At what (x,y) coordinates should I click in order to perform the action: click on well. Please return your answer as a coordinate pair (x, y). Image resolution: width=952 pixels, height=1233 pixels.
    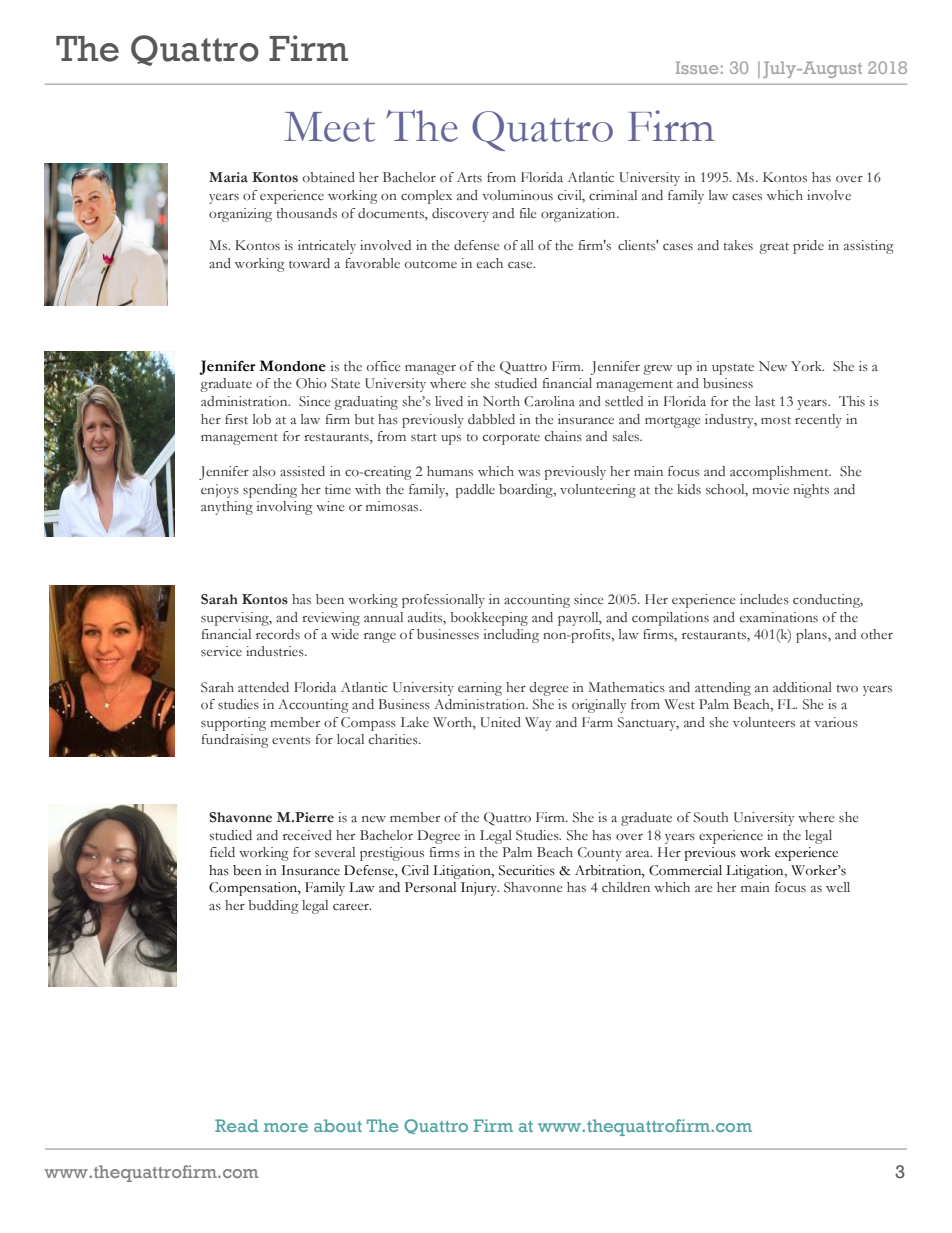
    Looking at the image, I should click on (838, 887).
